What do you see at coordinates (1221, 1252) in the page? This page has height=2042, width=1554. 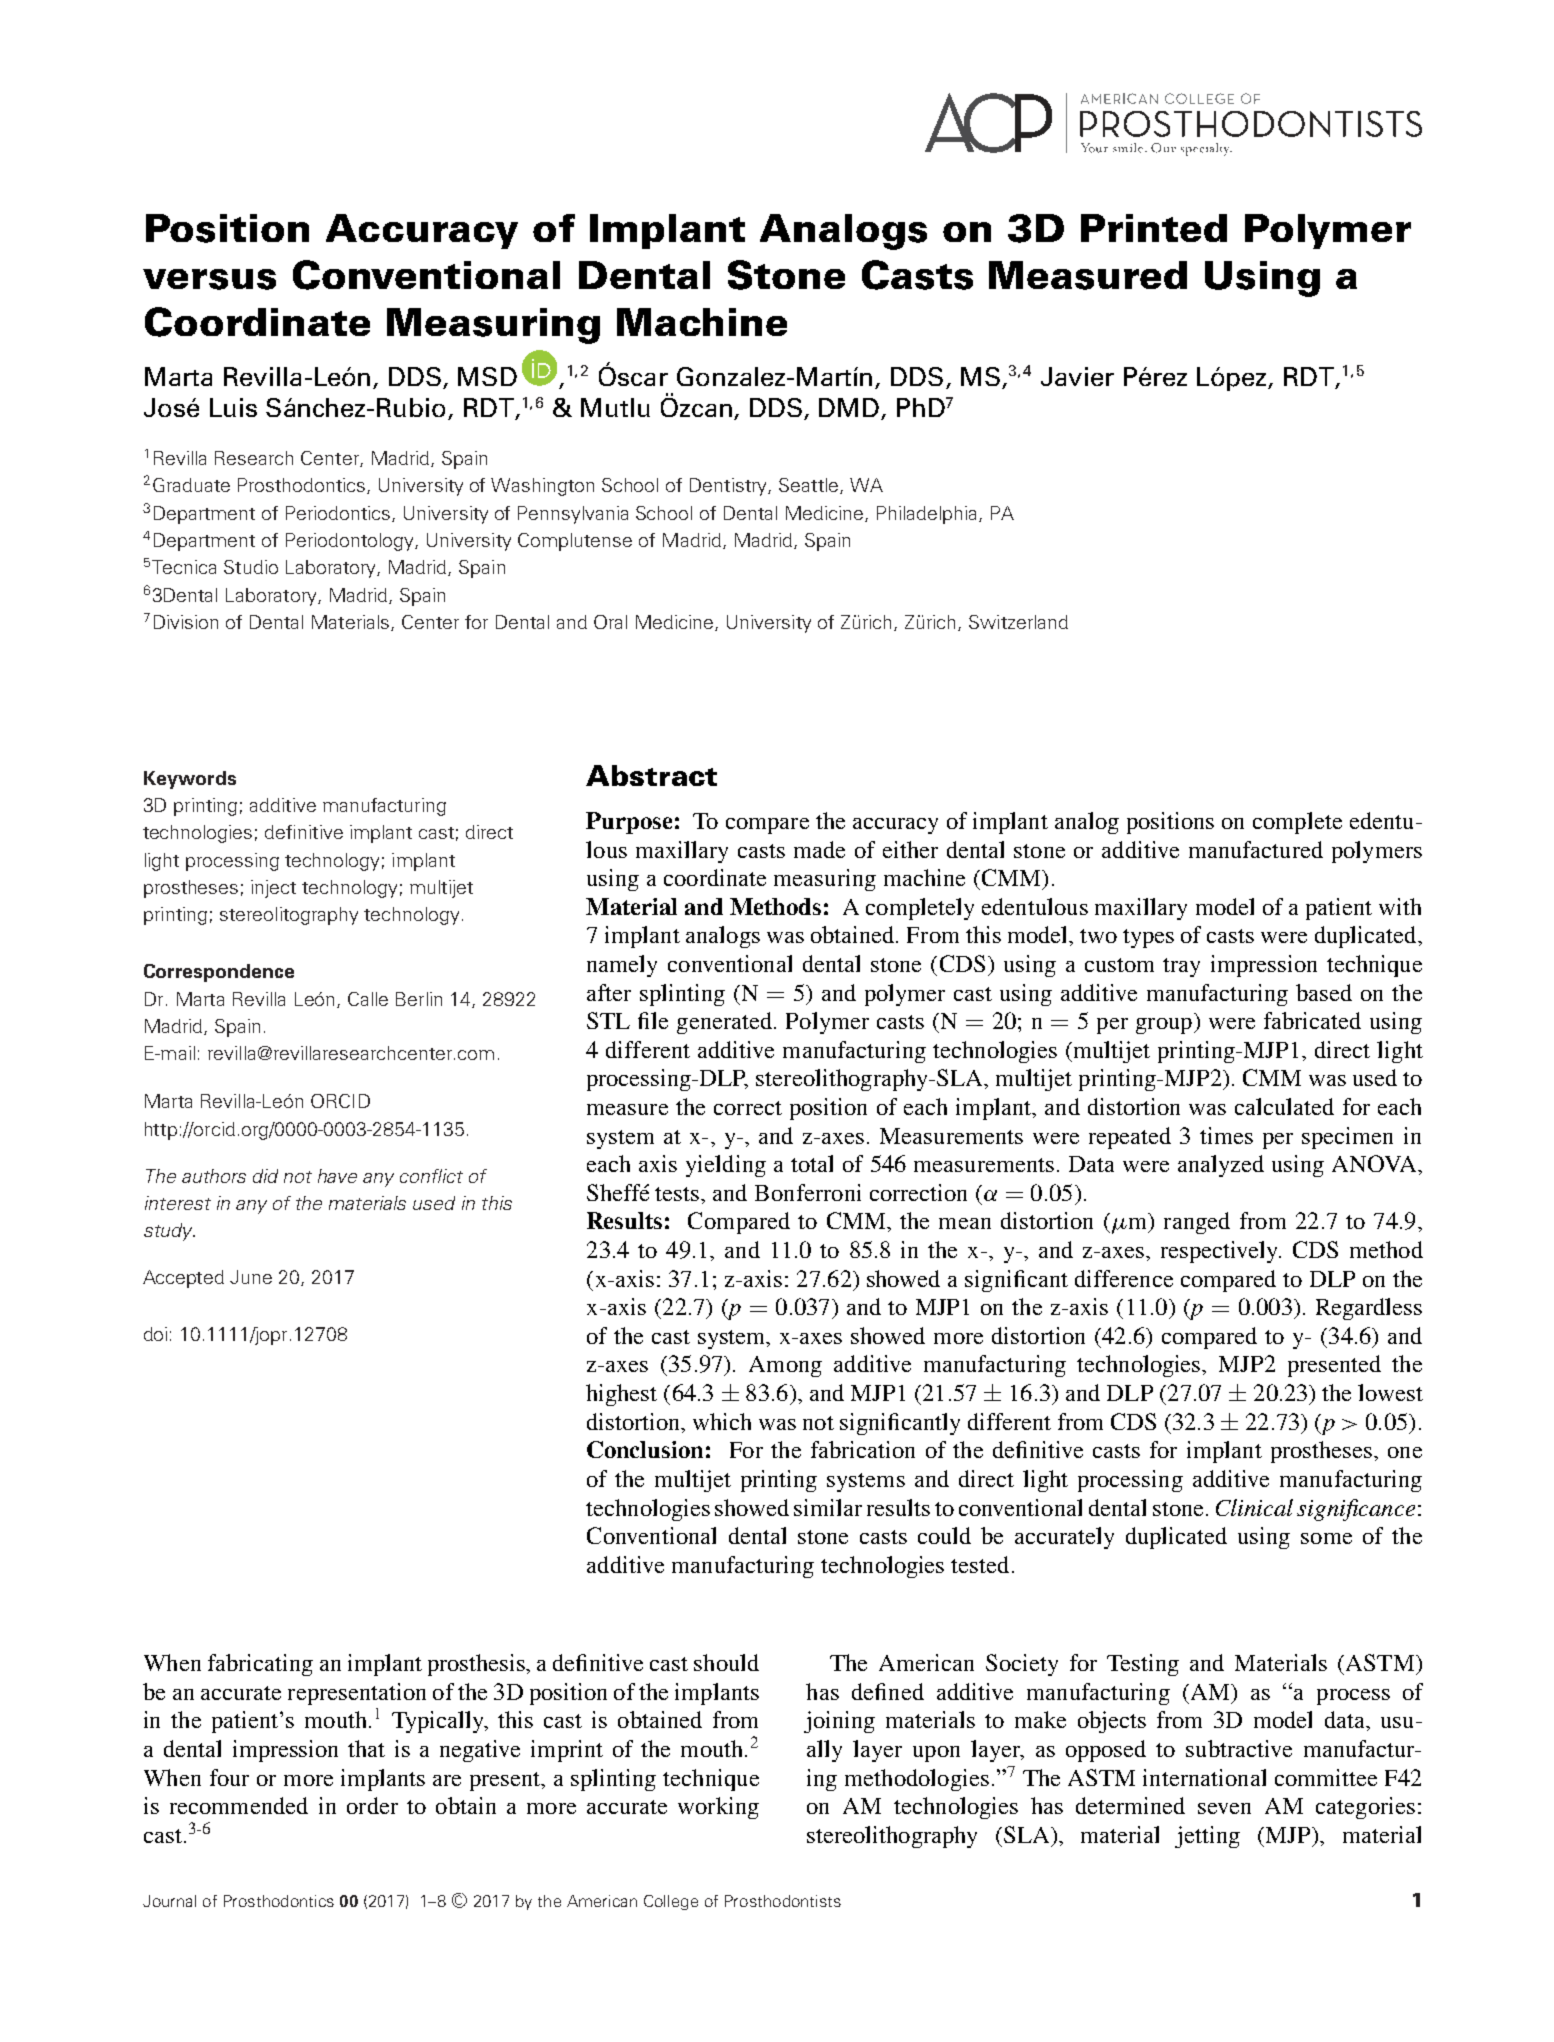 I see `respectively` at bounding box center [1221, 1252].
